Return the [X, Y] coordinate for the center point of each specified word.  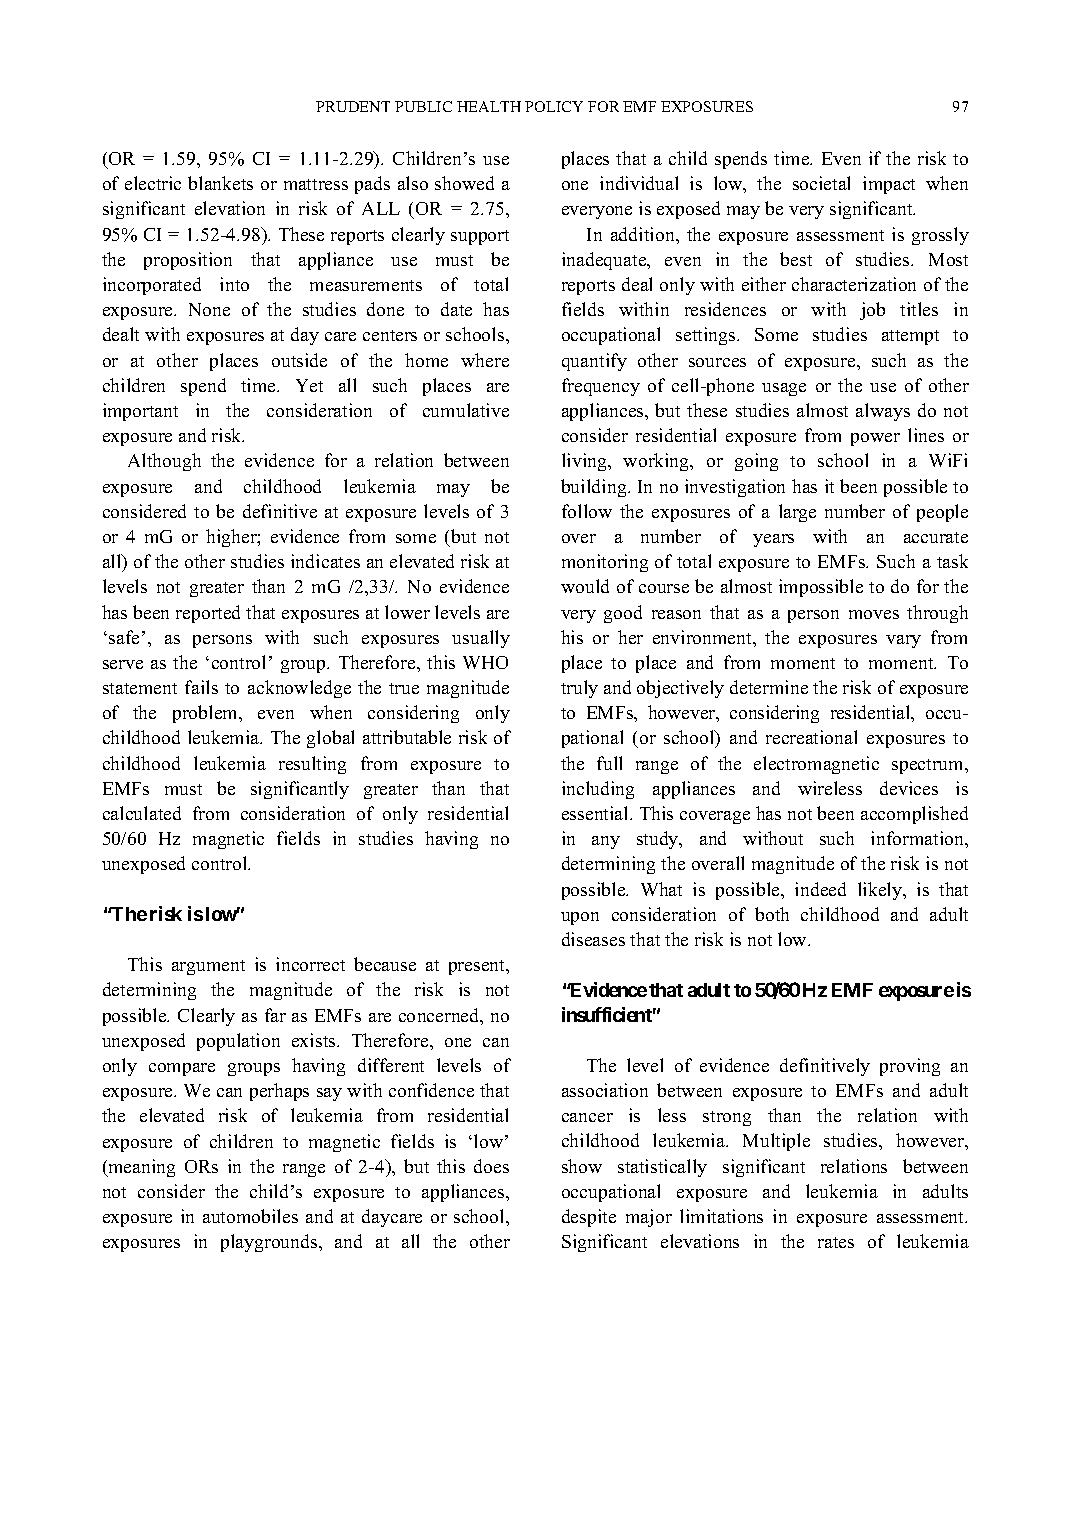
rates [836, 1242]
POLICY [554, 106]
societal [821, 183]
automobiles [250, 1216]
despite [589, 1218]
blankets [220, 183]
